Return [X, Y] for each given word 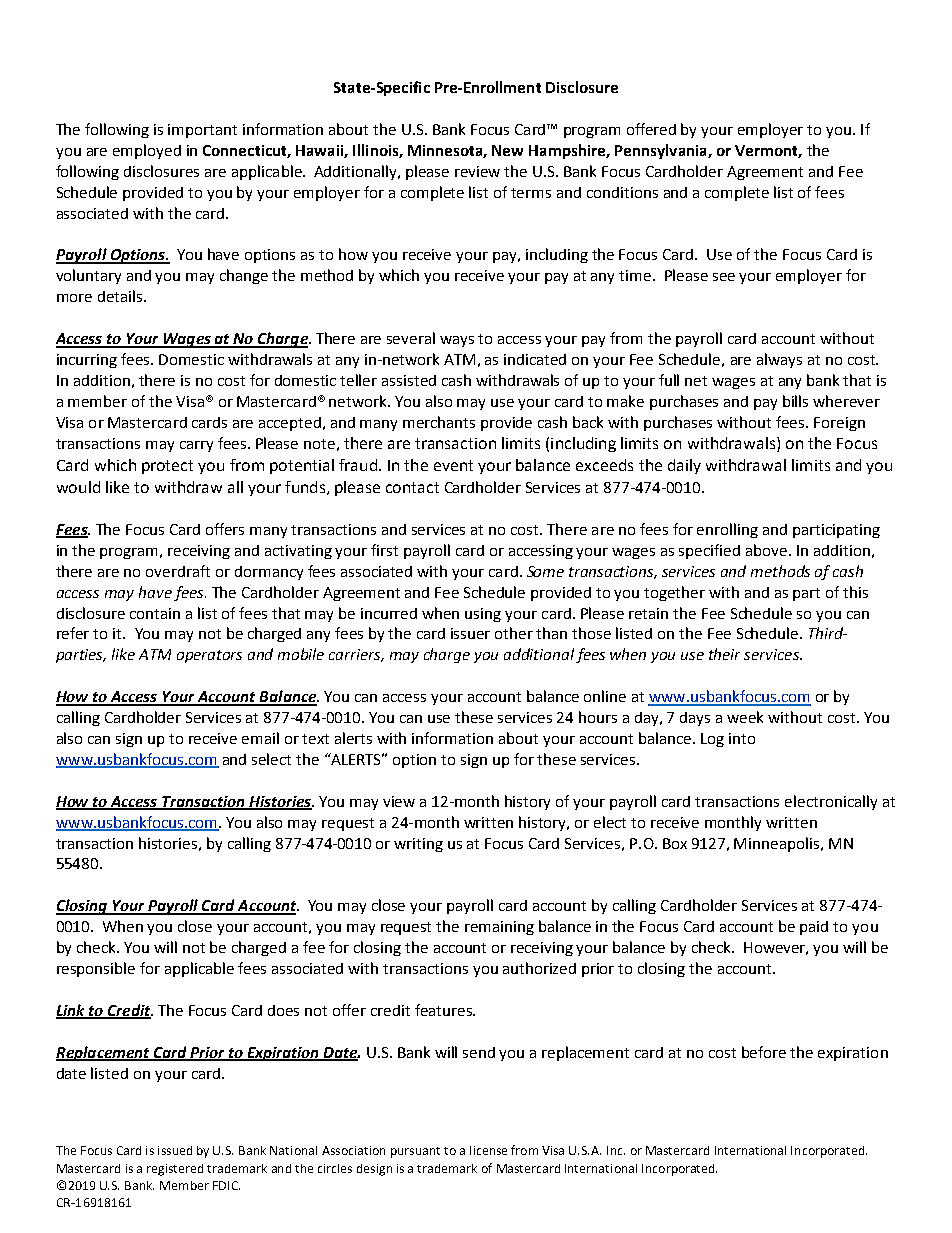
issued [175, 1150]
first [384, 550]
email [260, 738]
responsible [96, 969]
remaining [499, 928]
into [742, 738]
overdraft [178, 571]
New [507, 150]
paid [814, 928]
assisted [409, 380]
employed [147, 151]
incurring [87, 361]
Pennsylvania [662, 151]
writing [418, 845]
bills [795, 401]
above [766, 550]
